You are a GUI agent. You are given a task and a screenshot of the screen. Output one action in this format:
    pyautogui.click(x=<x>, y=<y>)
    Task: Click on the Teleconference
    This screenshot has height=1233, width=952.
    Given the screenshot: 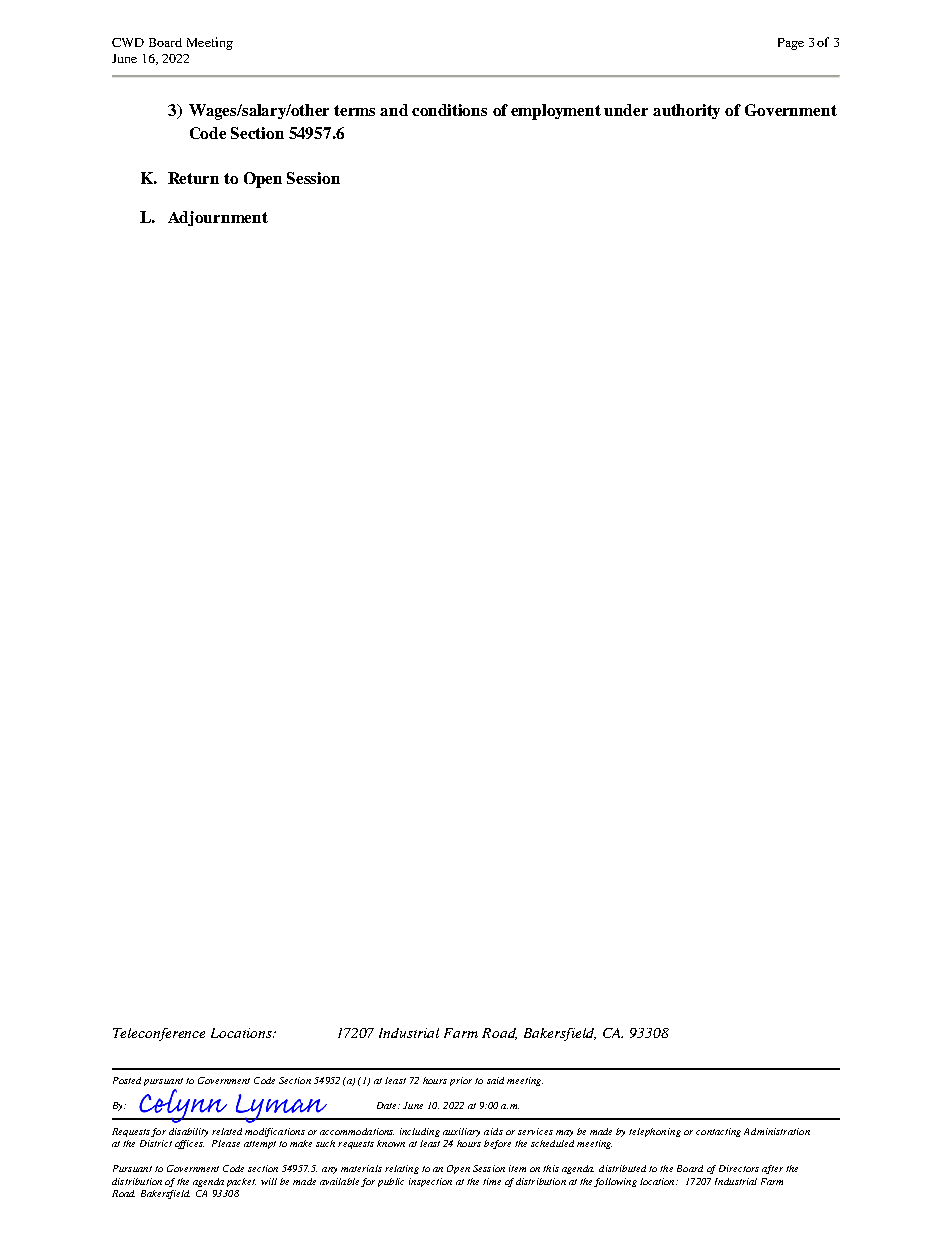 What is the action you would take?
    pyautogui.click(x=159, y=1034)
